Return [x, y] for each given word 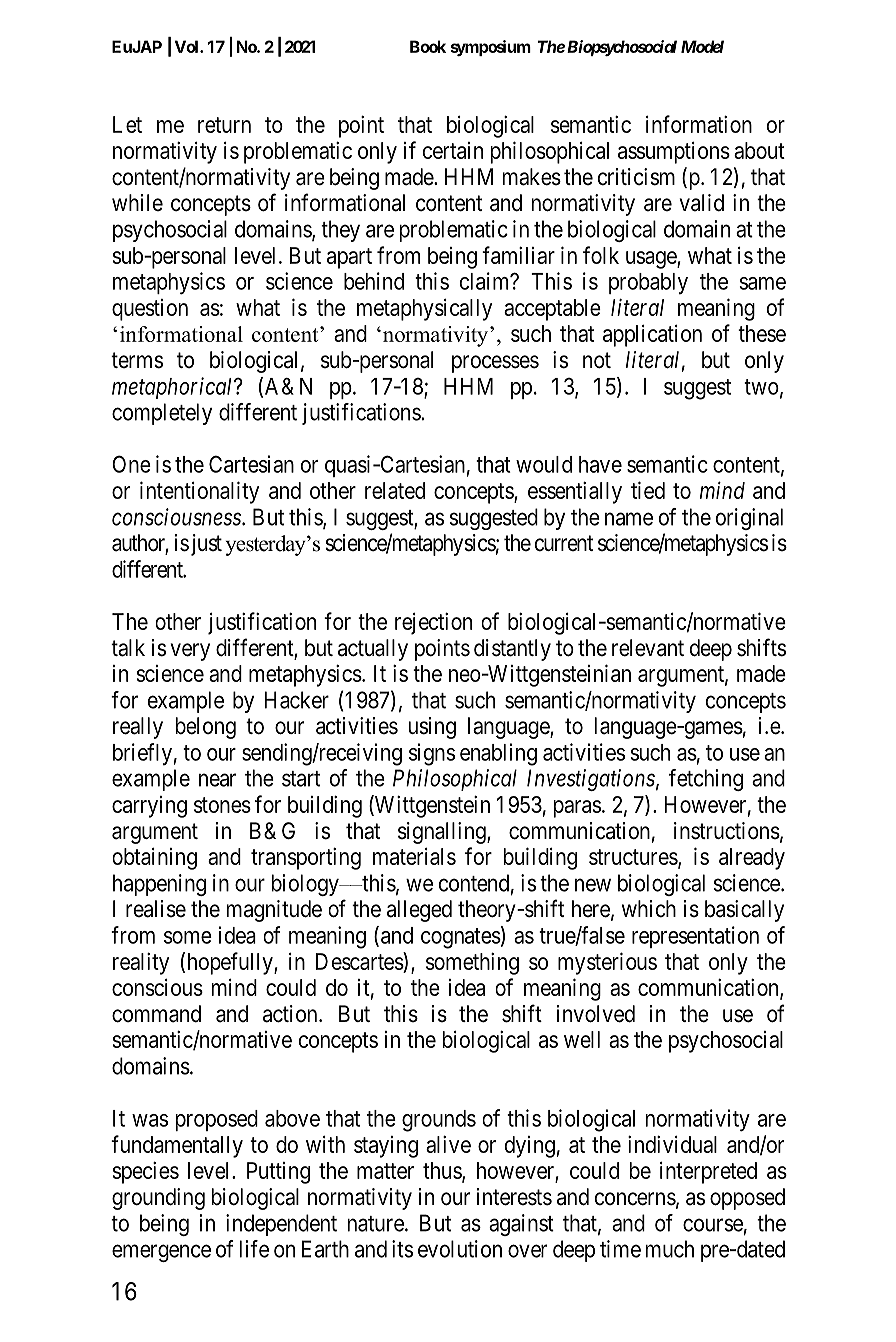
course [713, 1225]
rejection [433, 623]
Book [428, 46]
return [224, 125]
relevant [648, 648]
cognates [461, 938]
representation [695, 937]
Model [702, 46]
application [652, 336]
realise [156, 909]
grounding [158, 1199]
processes [495, 364]
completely [162, 414]
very [190, 652]
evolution [460, 1249]
